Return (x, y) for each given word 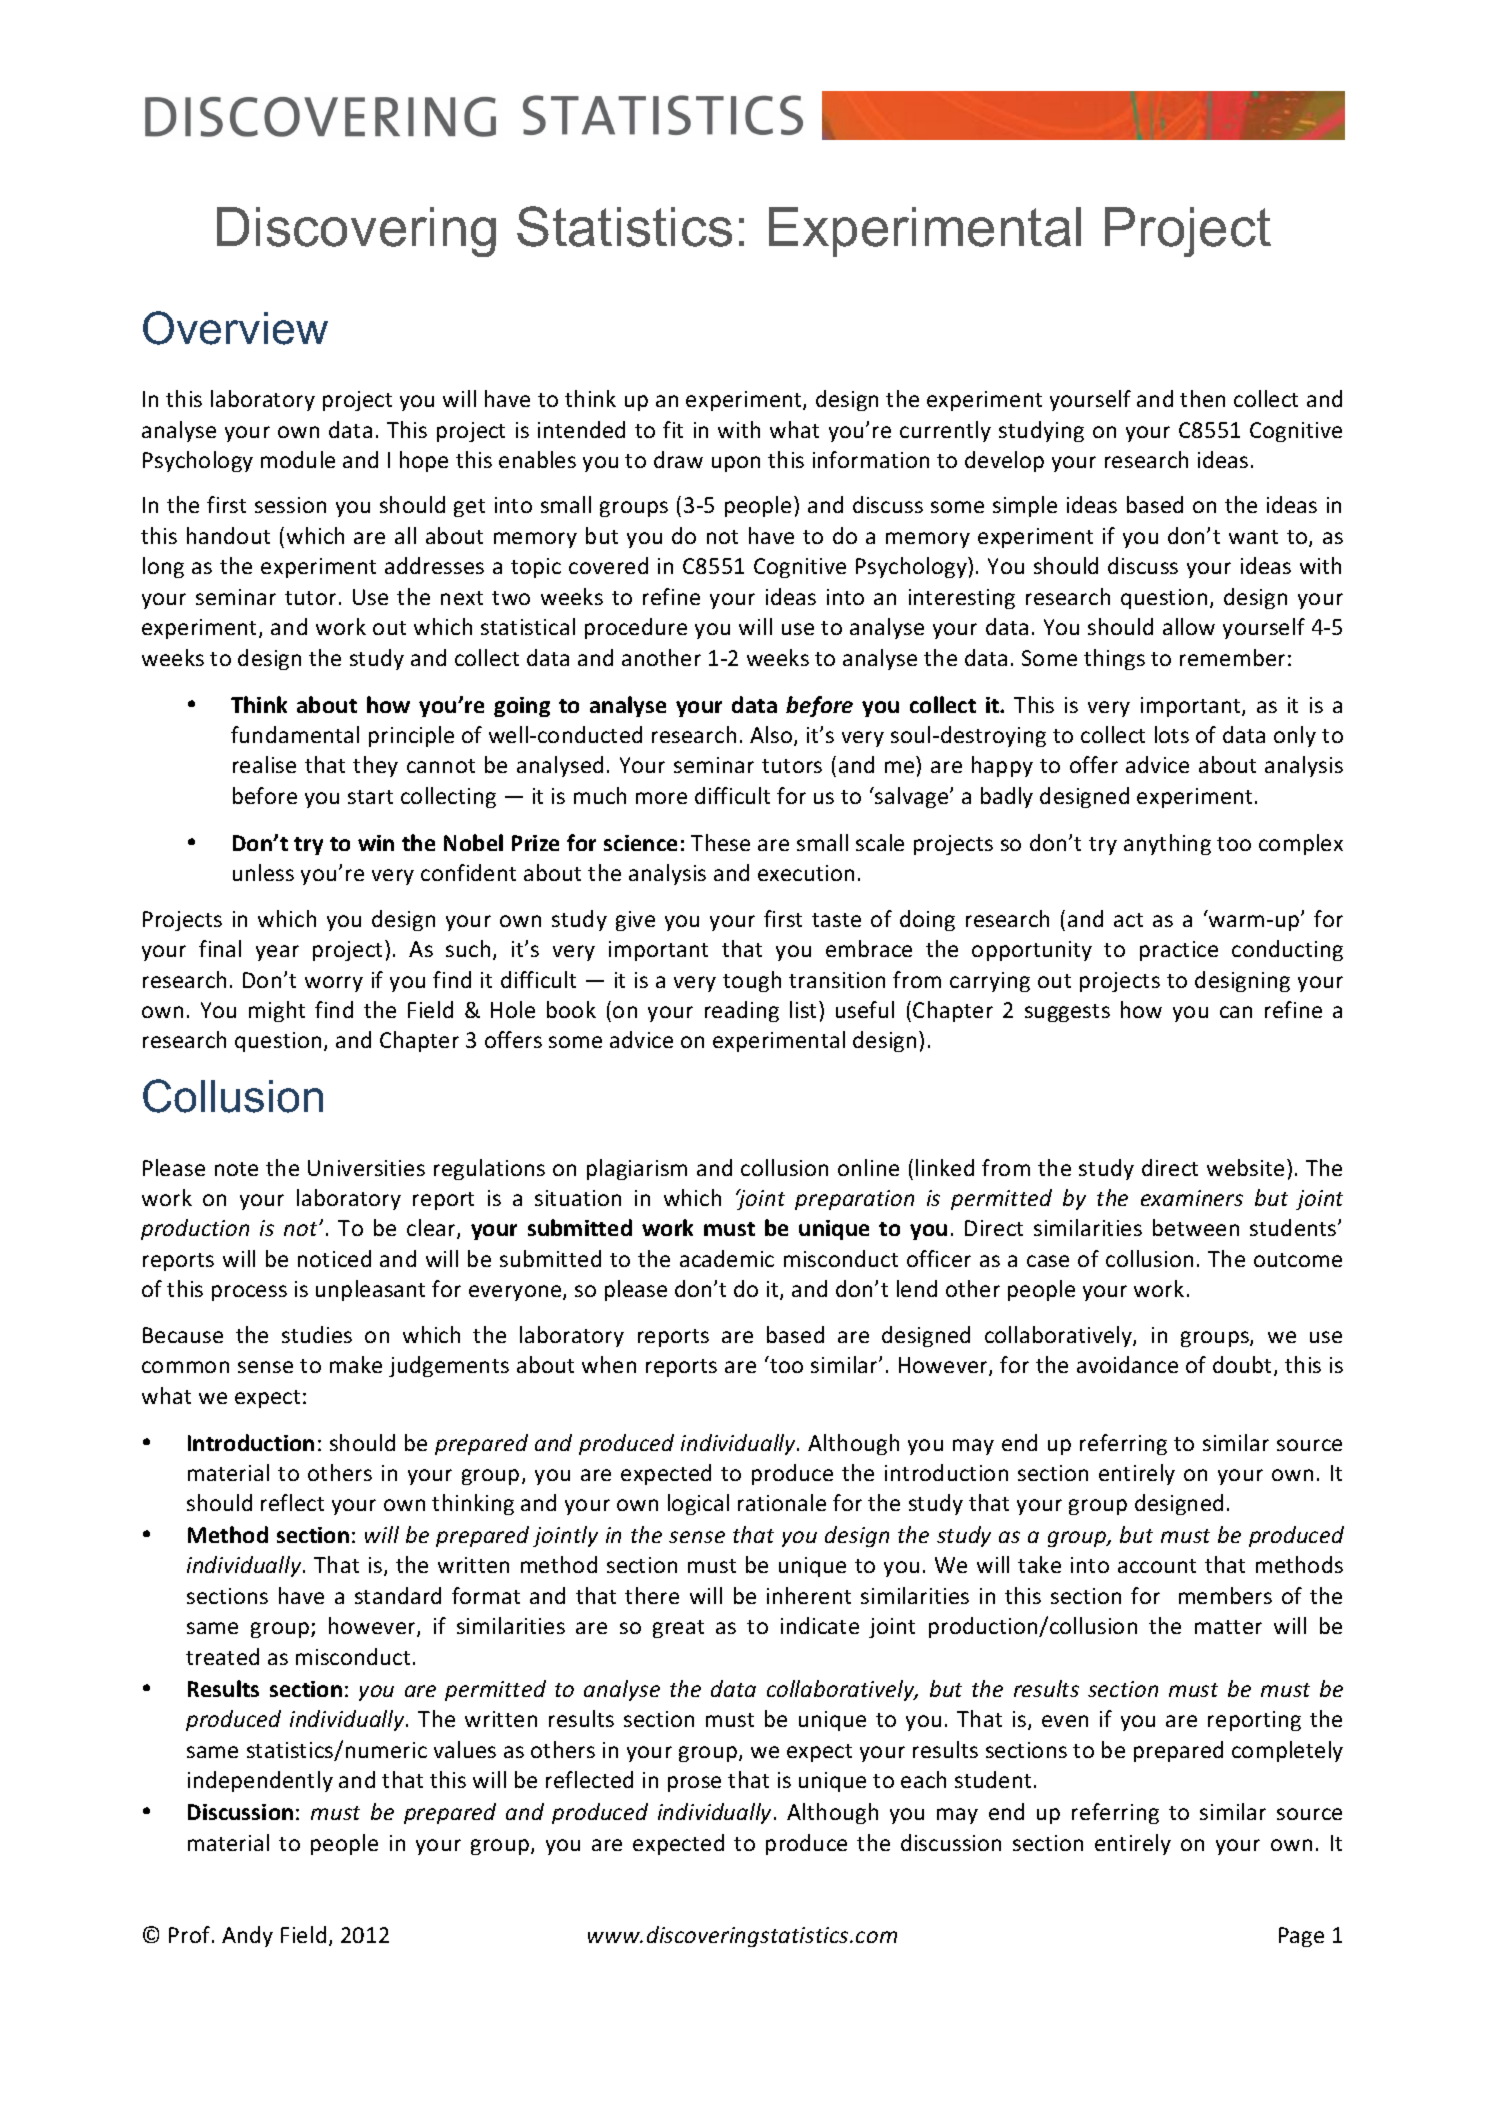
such (468, 948)
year (277, 953)
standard (398, 1595)
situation (578, 1198)
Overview (235, 328)
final (220, 948)
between (1196, 1227)
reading (742, 1011)
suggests (1067, 1013)
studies (317, 1334)
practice (1179, 951)
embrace (869, 948)
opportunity (1032, 951)
